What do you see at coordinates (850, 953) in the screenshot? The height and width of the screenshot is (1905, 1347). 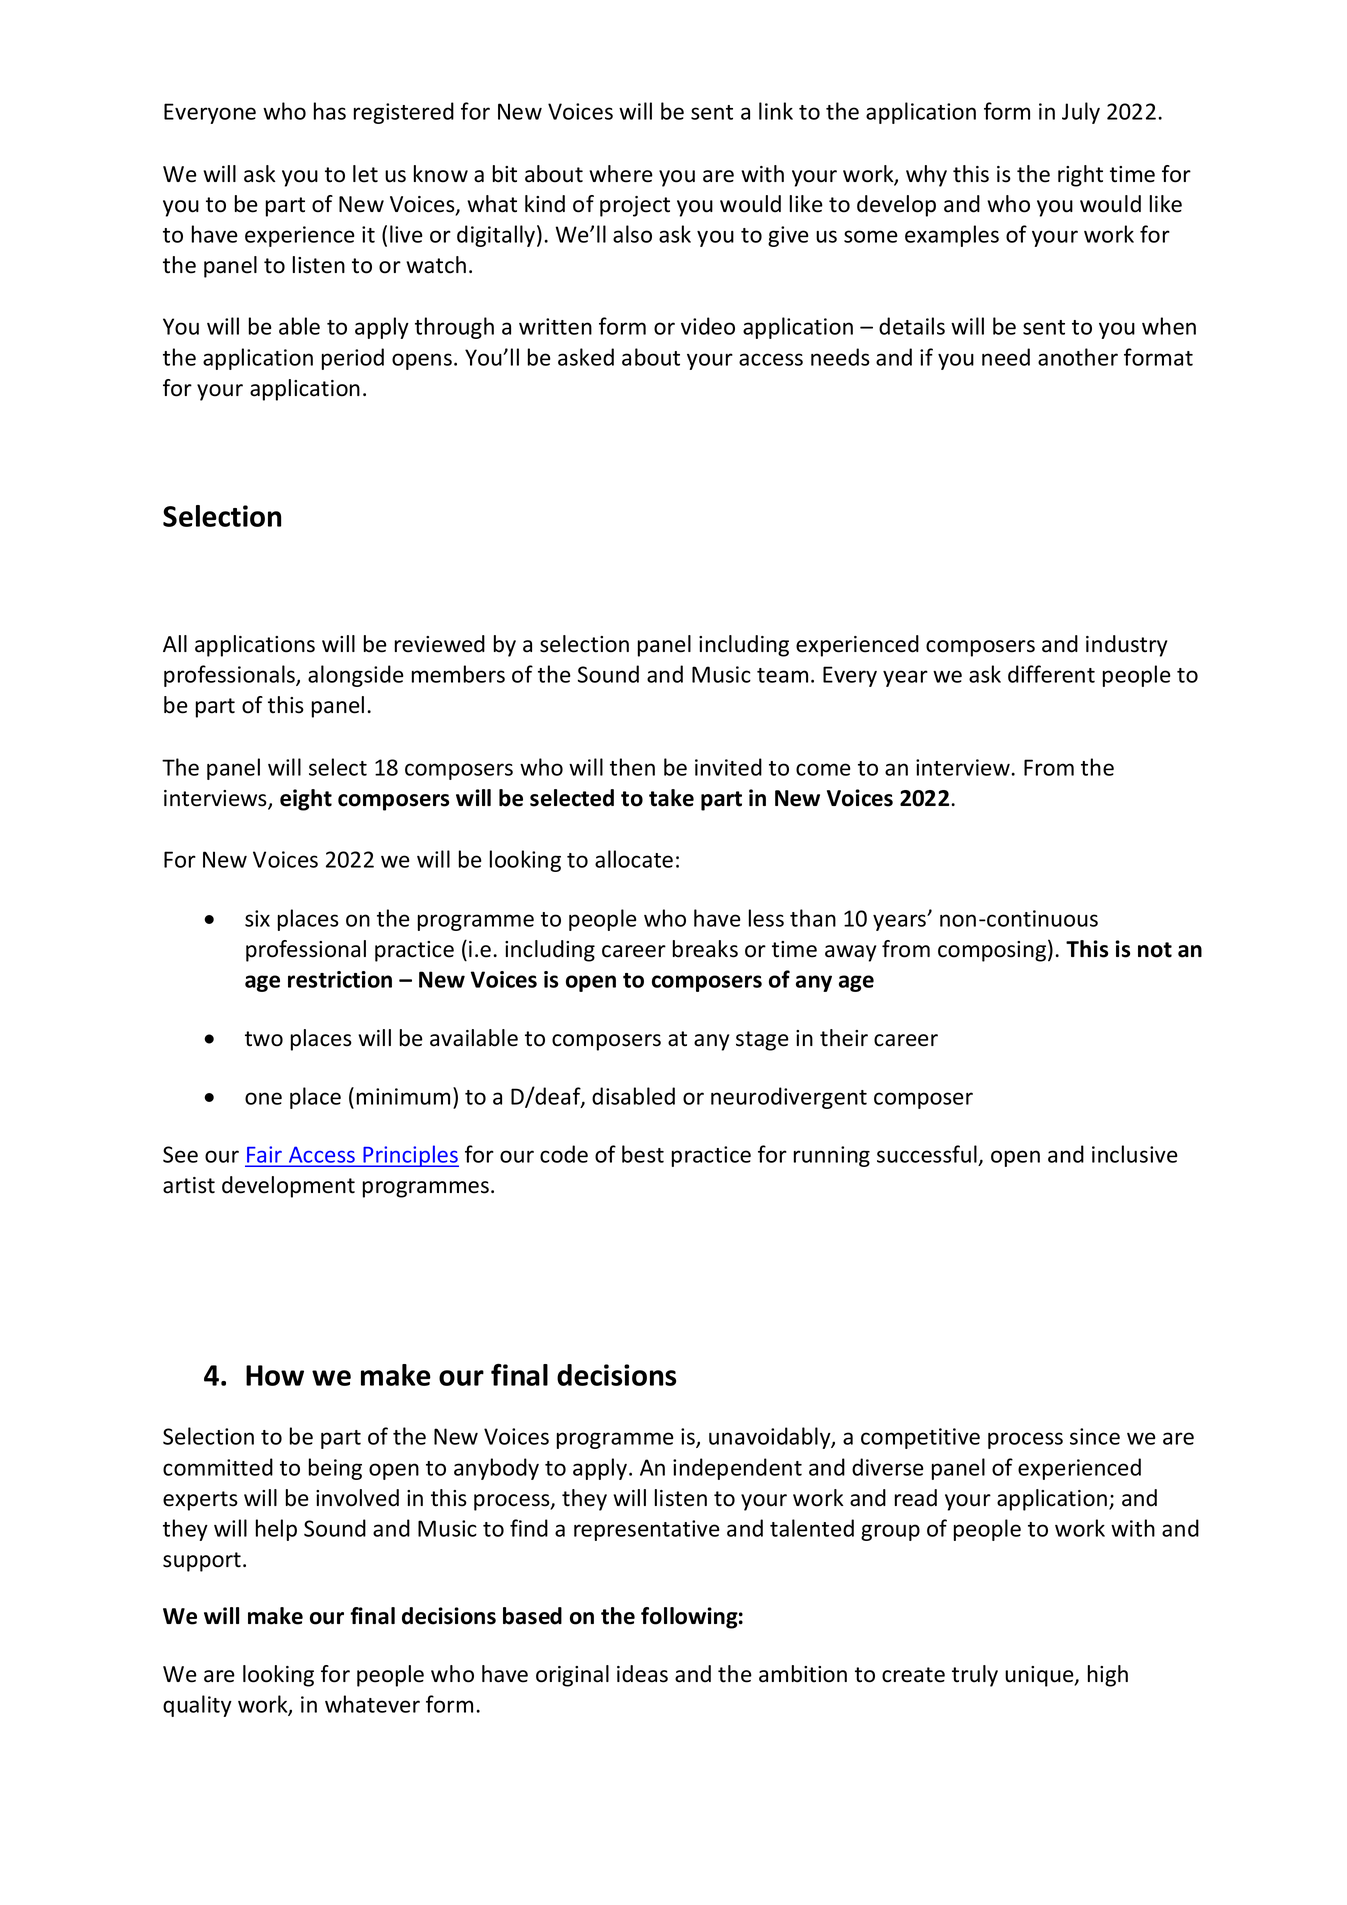 I see `away` at bounding box center [850, 953].
